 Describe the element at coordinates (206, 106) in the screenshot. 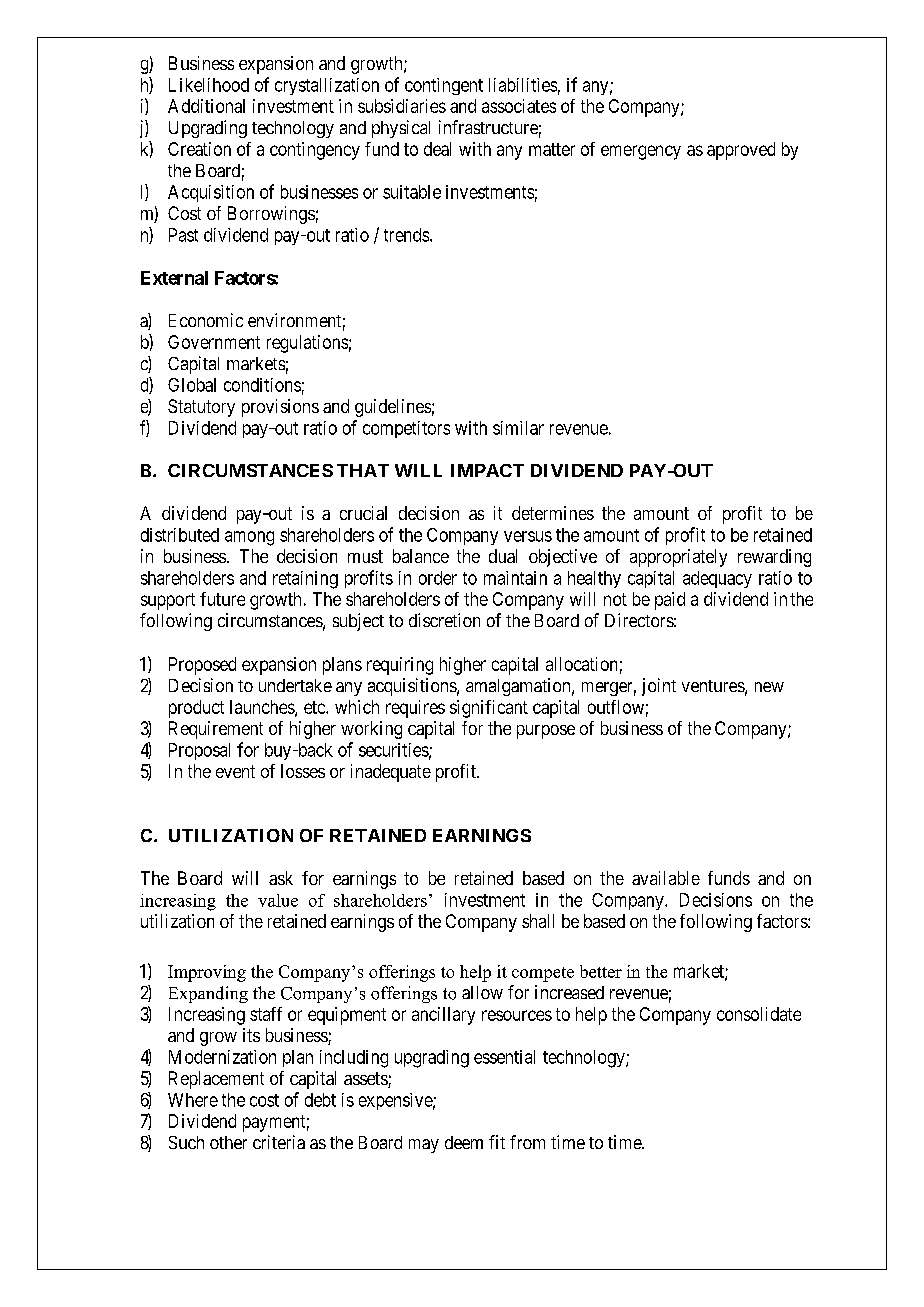

I see `Additional` at that location.
